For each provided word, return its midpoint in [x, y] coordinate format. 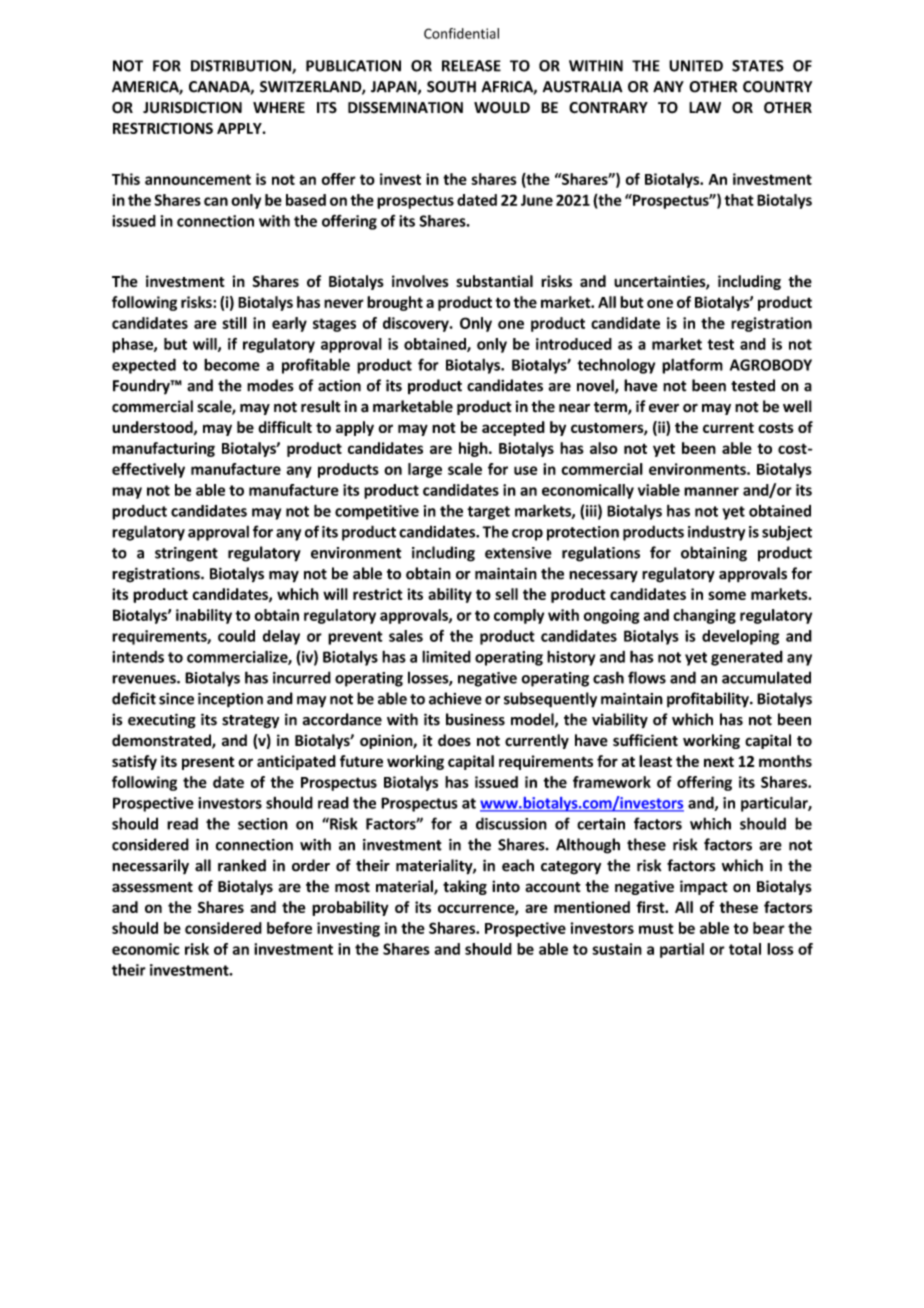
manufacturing [163, 449]
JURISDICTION [192, 108]
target [488, 513]
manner [711, 491]
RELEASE [471, 66]
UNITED [696, 66]
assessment [152, 887]
